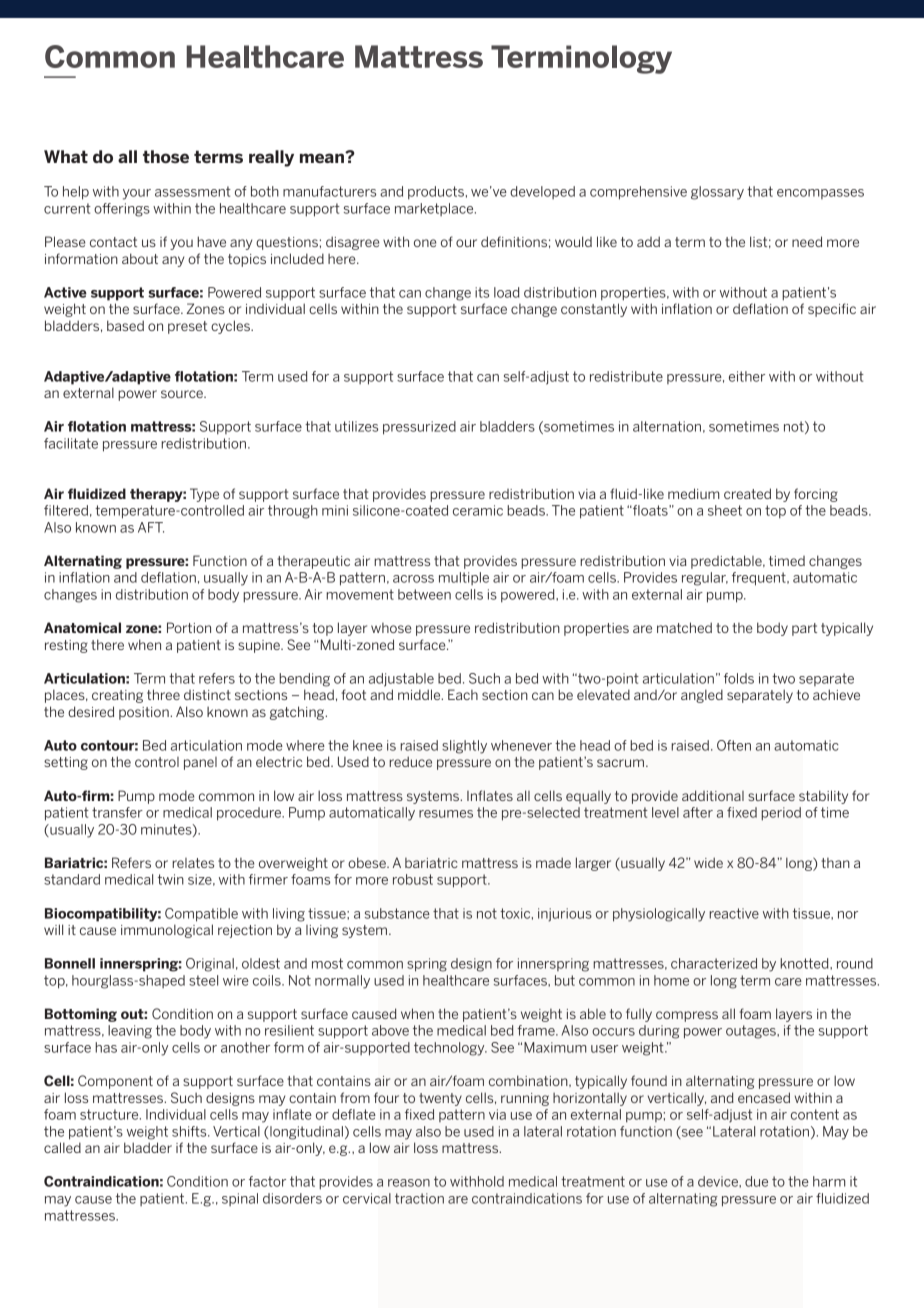 The height and width of the screenshot is (1308, 924). What do you see at coordinates (781, 814) in the screenshot?
I see `period` at bounding box center [781, 814].
